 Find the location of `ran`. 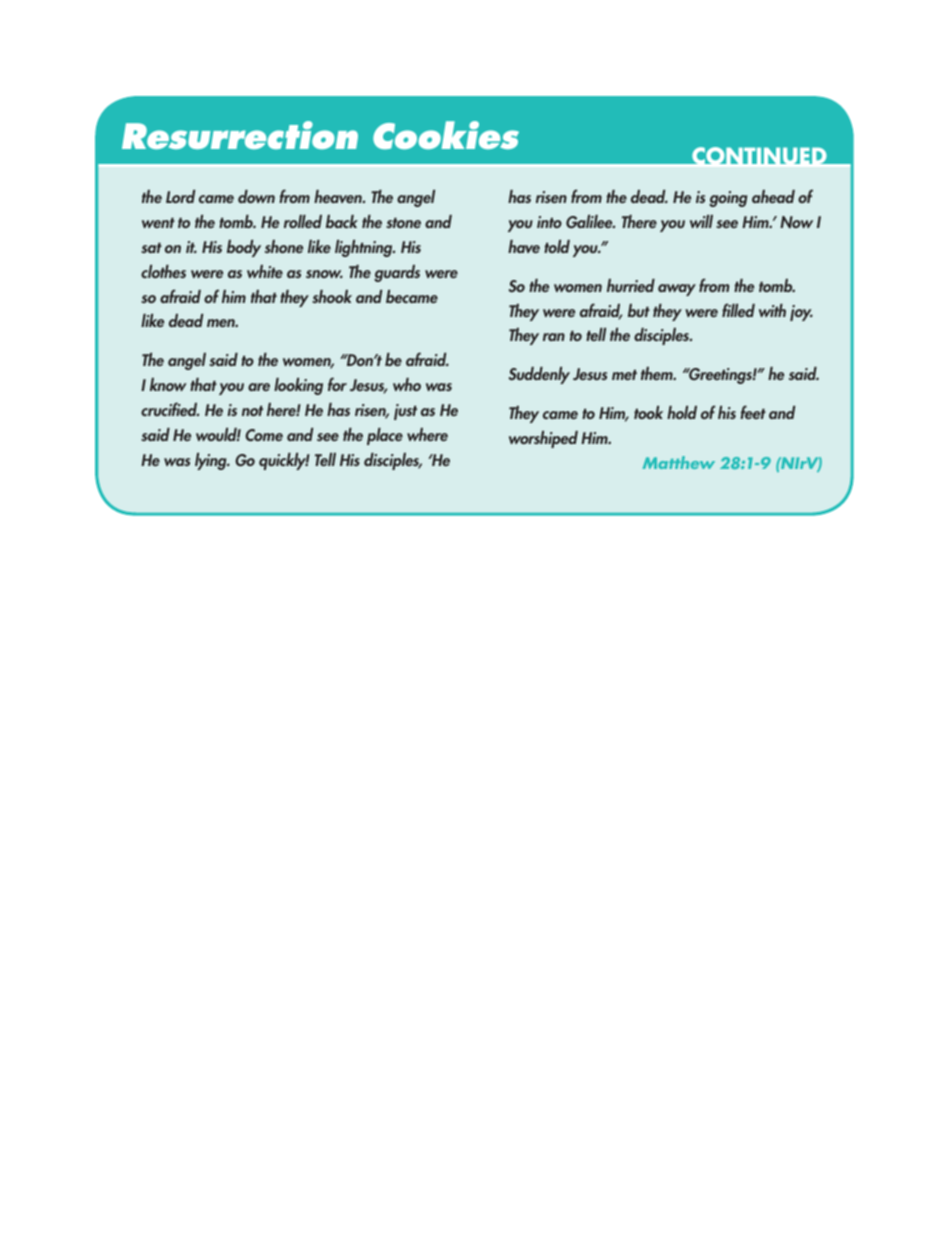

ran is located at coordinates (554, 337).
